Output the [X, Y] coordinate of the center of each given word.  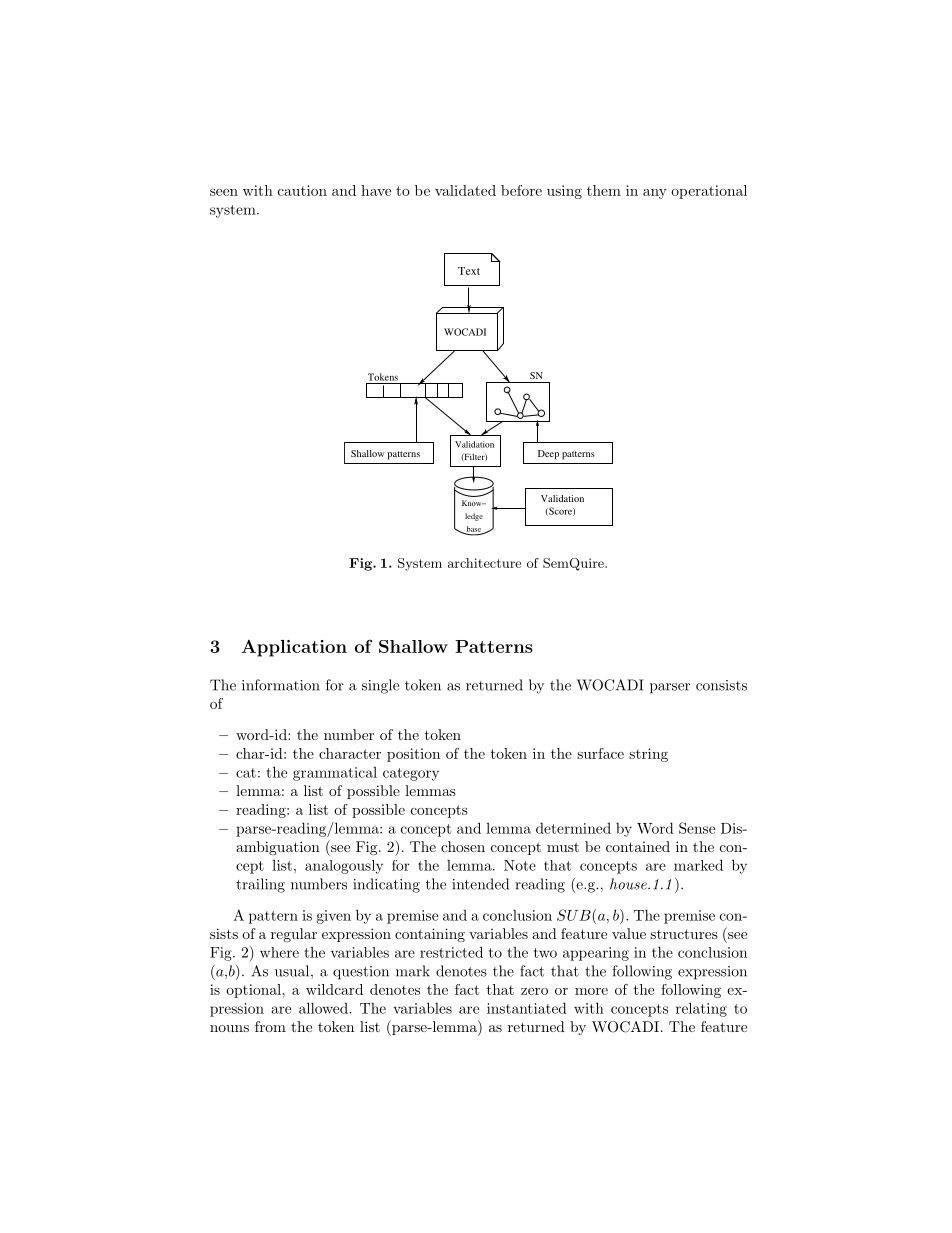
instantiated [527, 1008]
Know [473, 503]
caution [302, 190]
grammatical [335, 774]
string [648, 755]
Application [294, 648]
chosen [463, 846]
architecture [484, 563]
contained [638, 846]
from [270, 1026]
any [655, 194]
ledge [474, 517]
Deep [548, 455]
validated [465, 190]
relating [701, 1009]
